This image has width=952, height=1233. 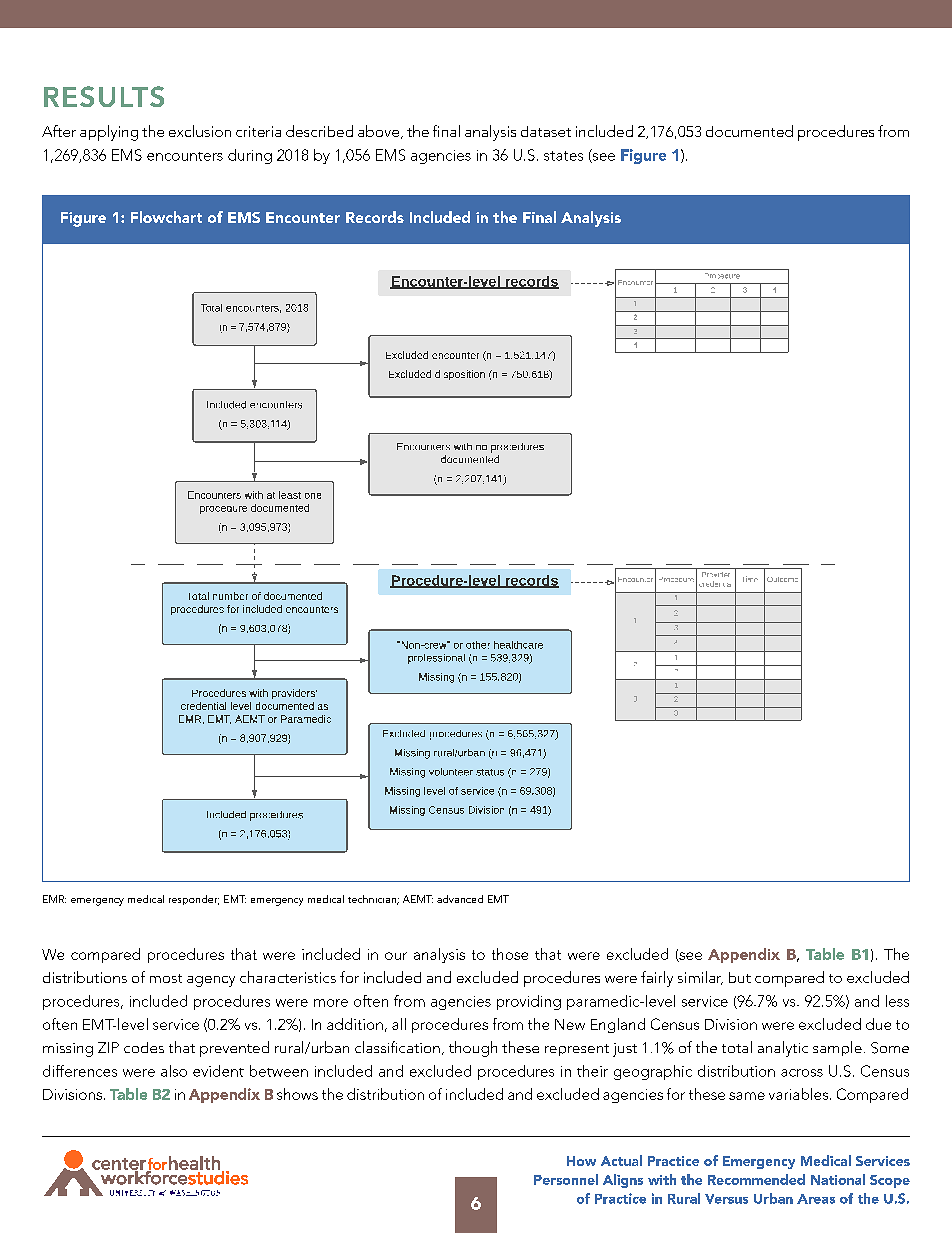 What do you see at coordinates (460, 899) in the image?
I see `advanced` at bounding box center [460, 899].
